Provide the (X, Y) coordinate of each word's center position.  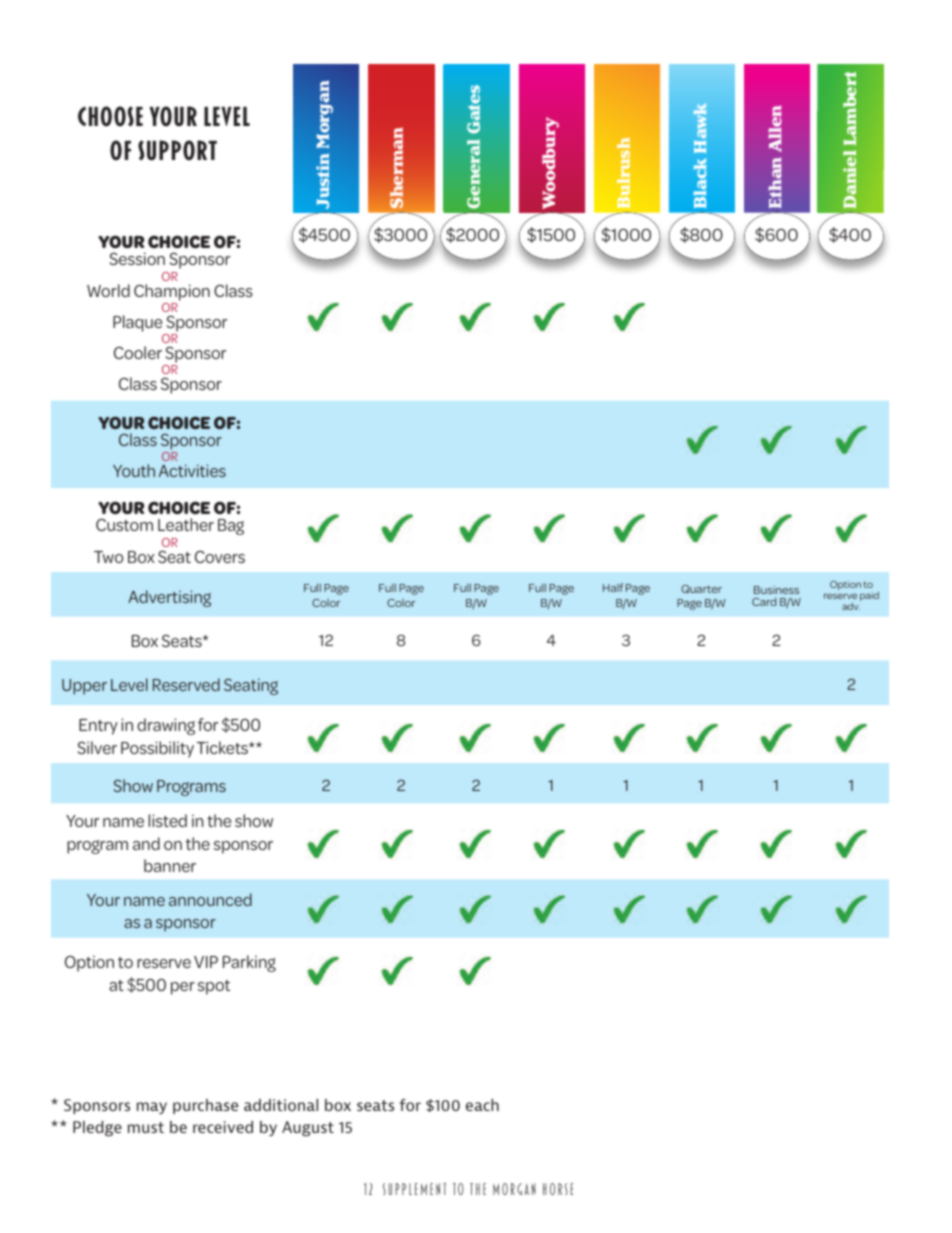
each (482, 1105)
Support (177, 150)
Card (764, 601)
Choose (110, 116)
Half (613, 587)
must (146, 1127)
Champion (172, 292)
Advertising (169, 598)
